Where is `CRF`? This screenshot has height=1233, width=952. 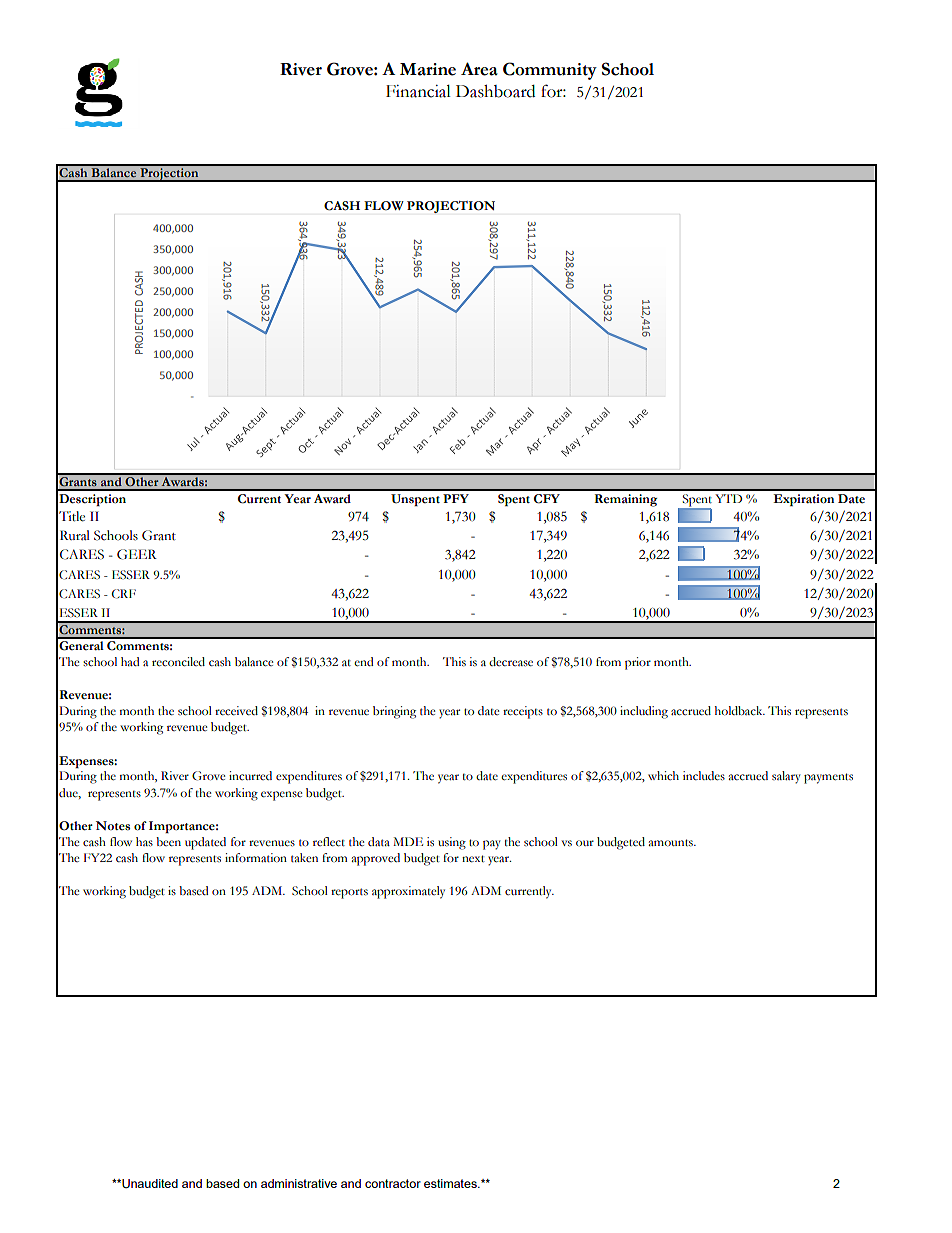 CRF is located at coordinates (124, 594).
